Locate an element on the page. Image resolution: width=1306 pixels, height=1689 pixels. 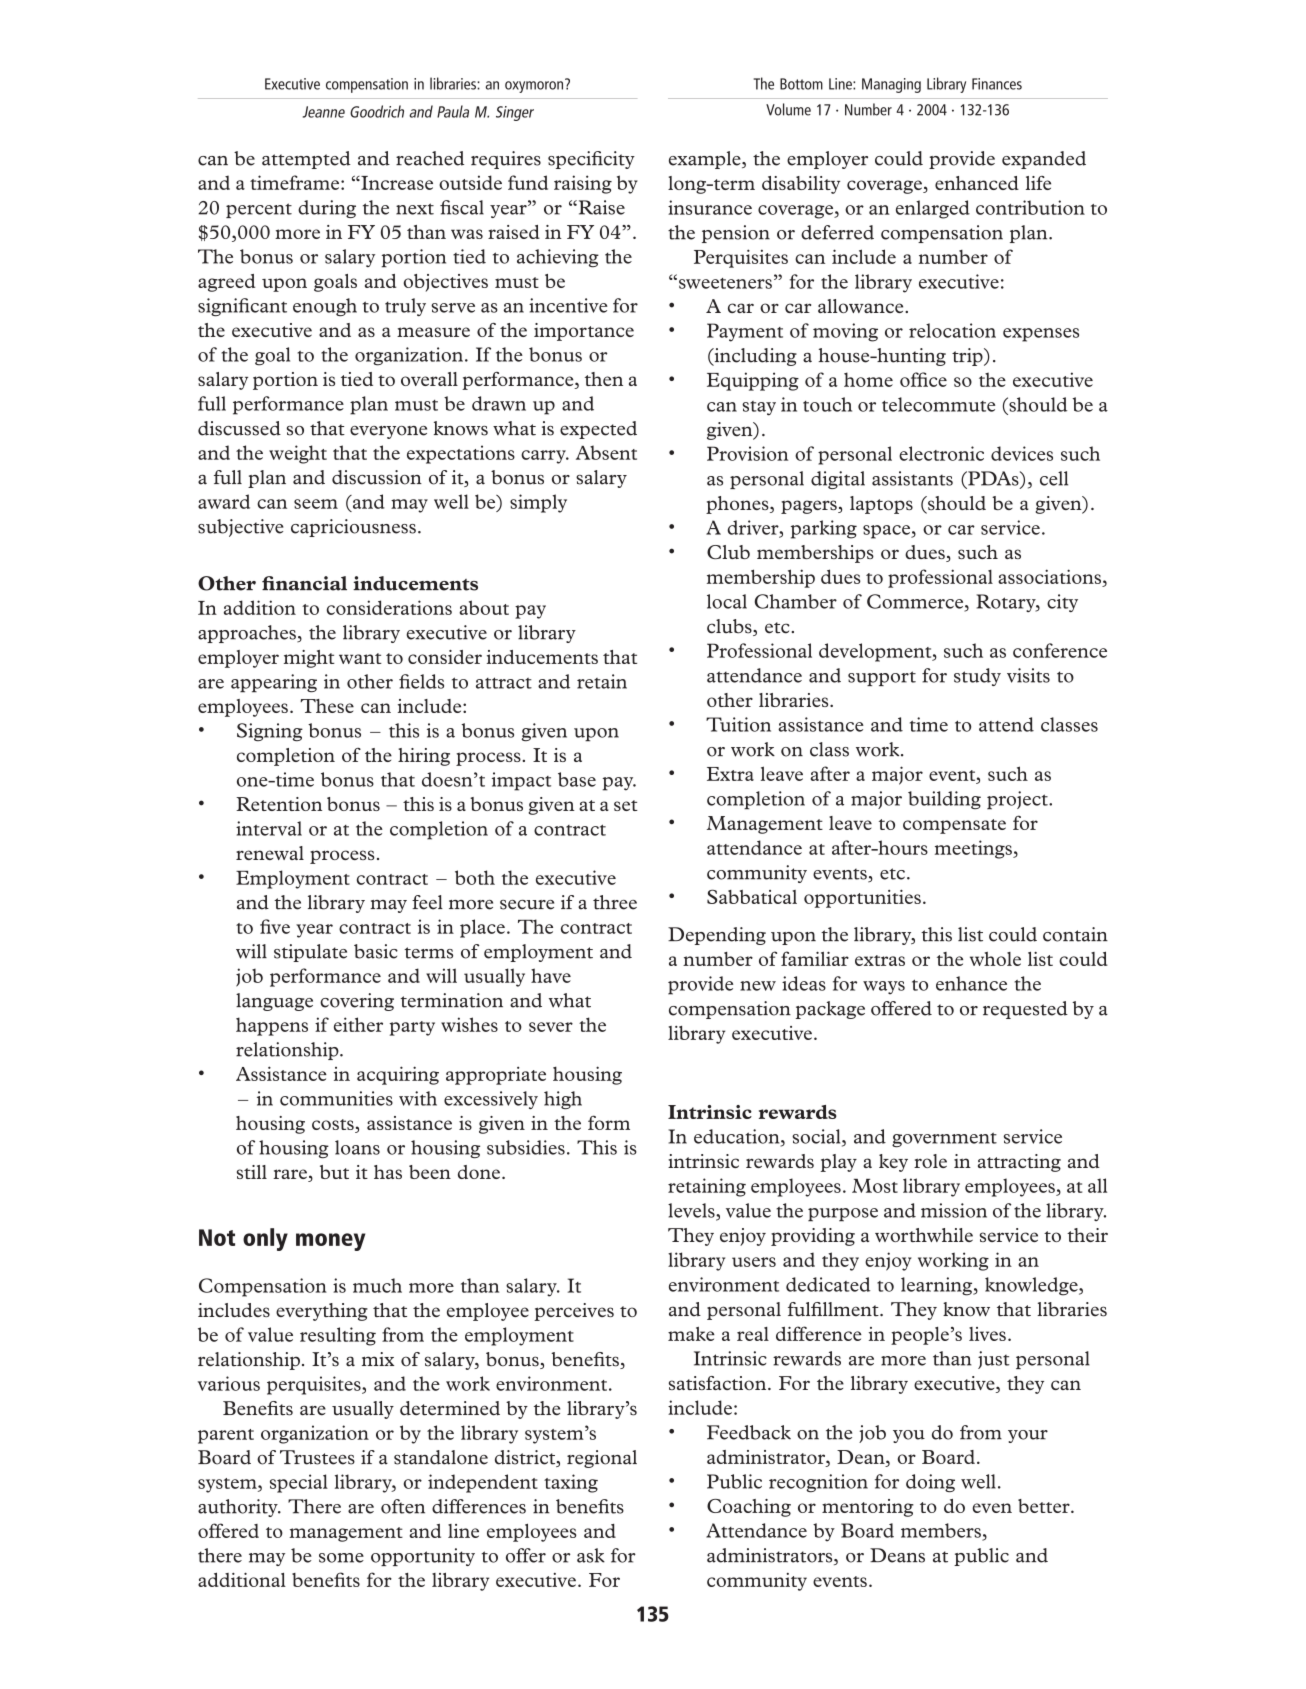
attempted is located at coordinates (306, 160).
